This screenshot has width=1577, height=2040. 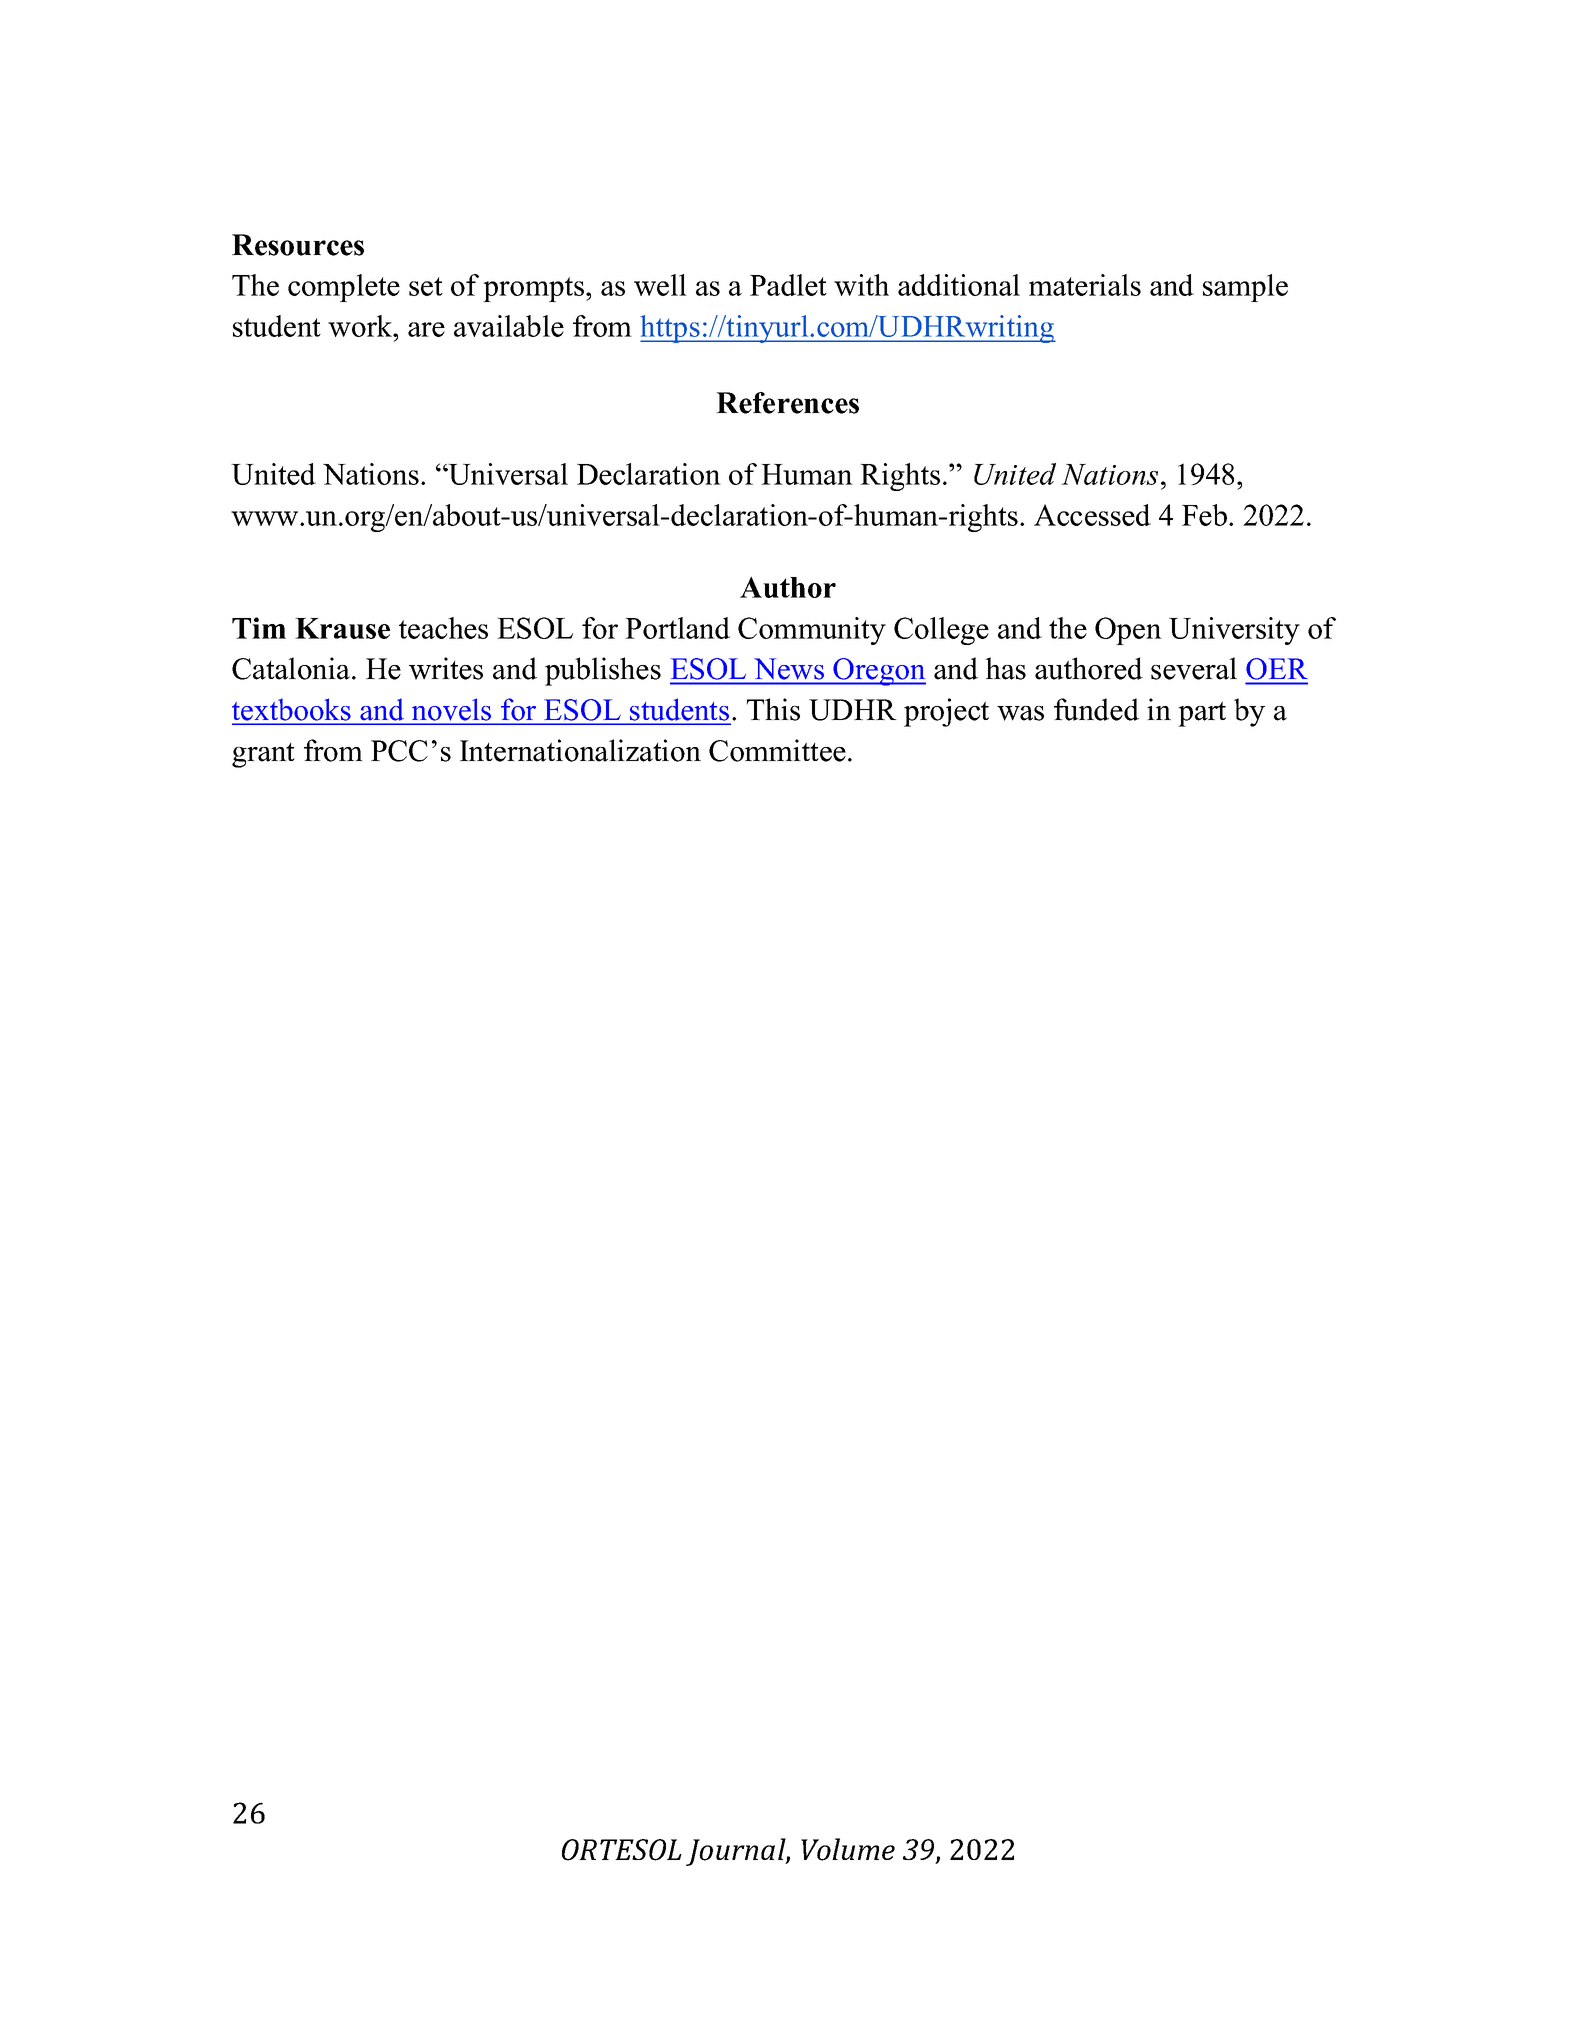 I want to click on funded, so click(x=1096, y=709).
